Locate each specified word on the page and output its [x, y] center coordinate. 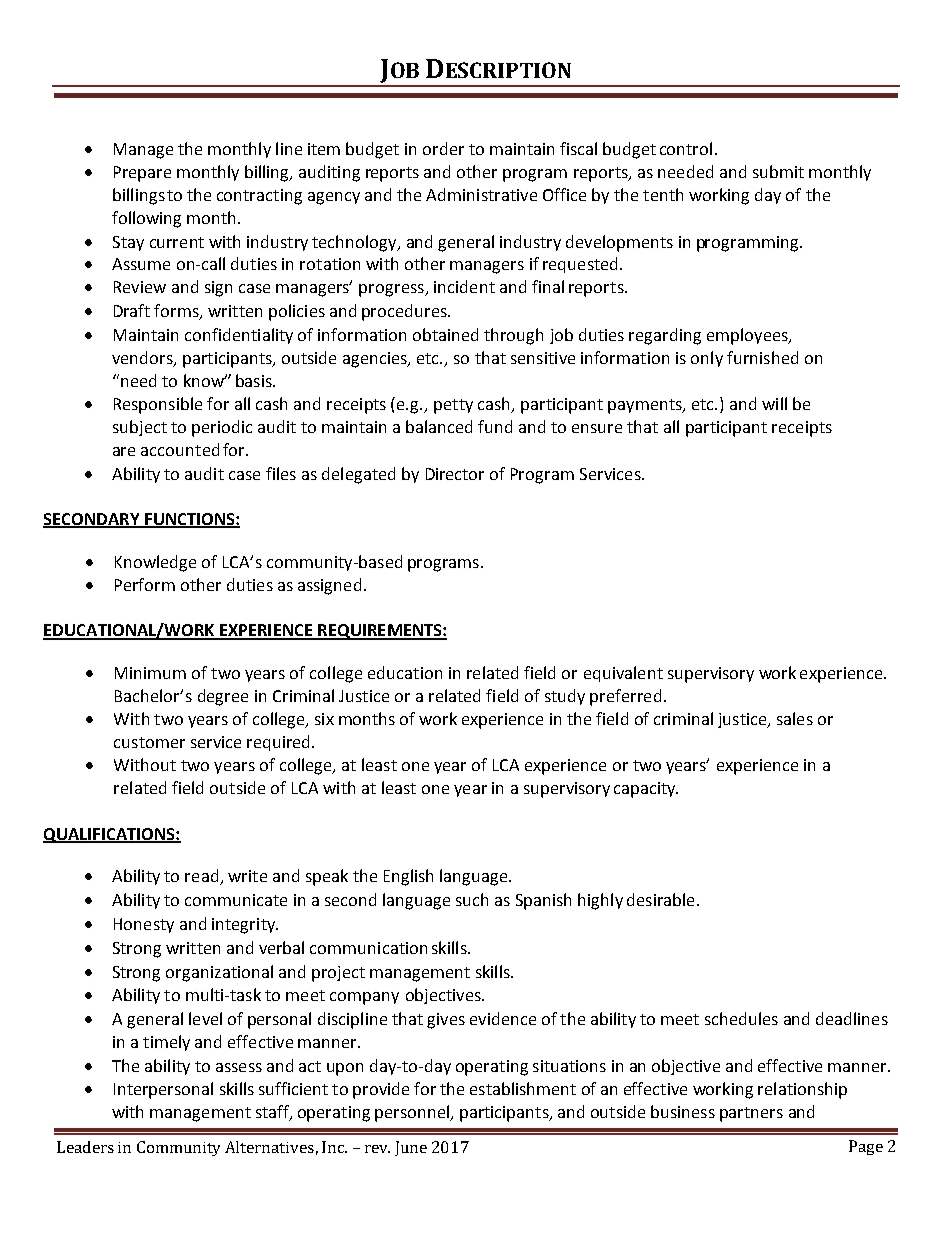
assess [239, 1067]
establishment [523, 1088]
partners [751, 1114]
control [686, 148]
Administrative [481, 194]
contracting [259, 197]
